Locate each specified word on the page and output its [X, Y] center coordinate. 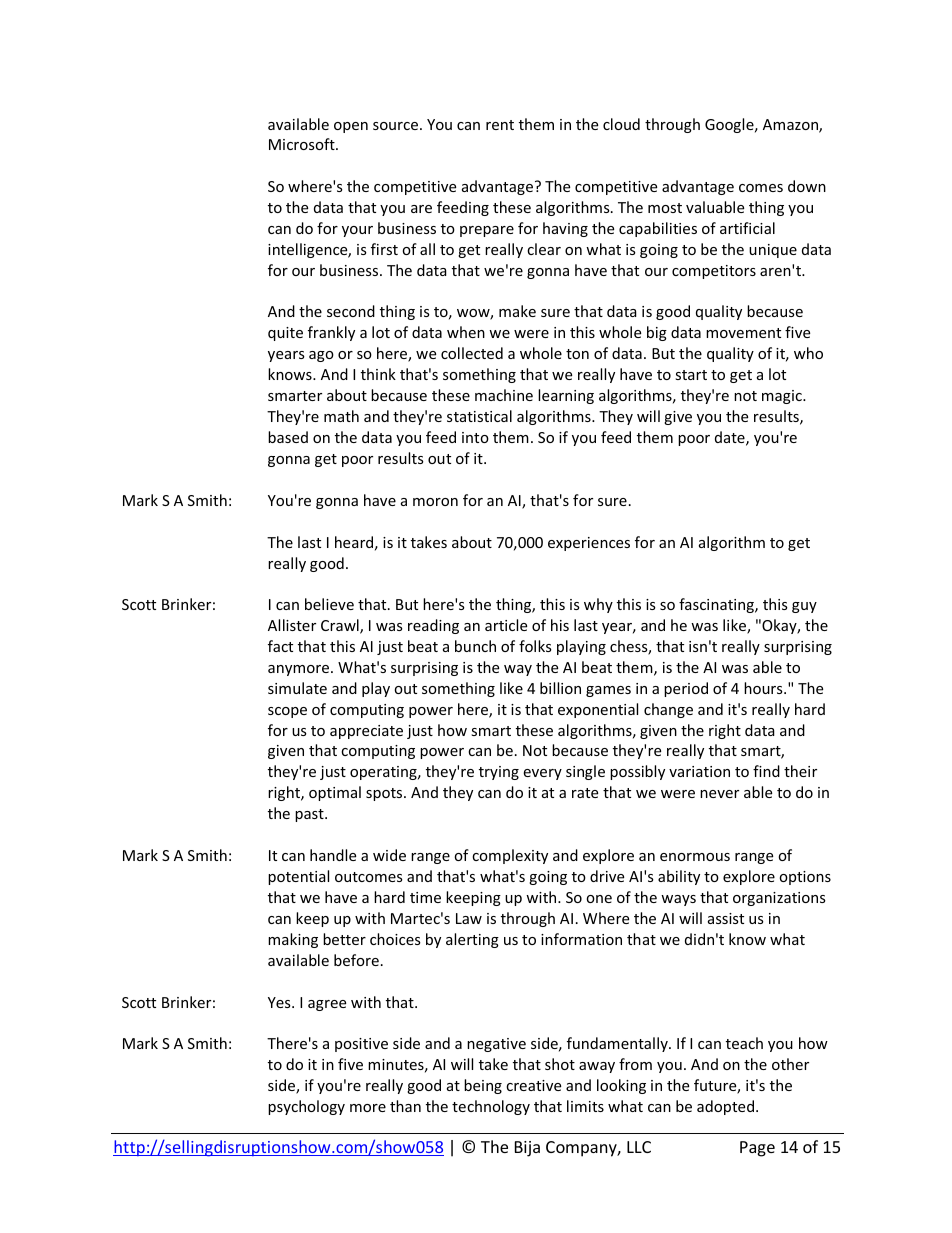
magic [783, 397]
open [351, 127]
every [542, 774]
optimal [335, 793]
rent [500, 125]
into [475, 437]
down [807, 186]
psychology [306, 1107]
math [341, 416]
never [719, 794]
